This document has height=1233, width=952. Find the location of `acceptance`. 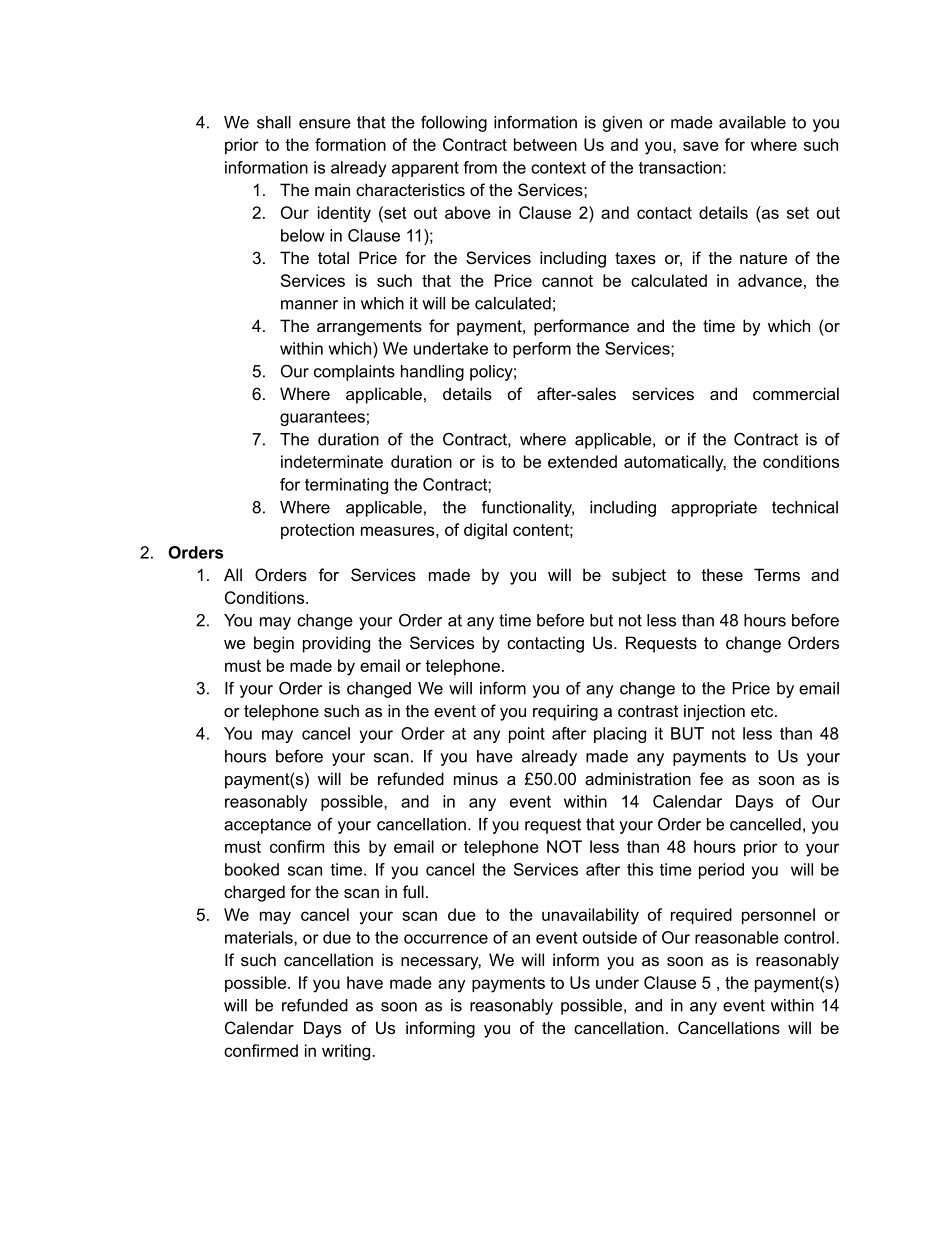

acceptance is located at coordinates (267, 826).
